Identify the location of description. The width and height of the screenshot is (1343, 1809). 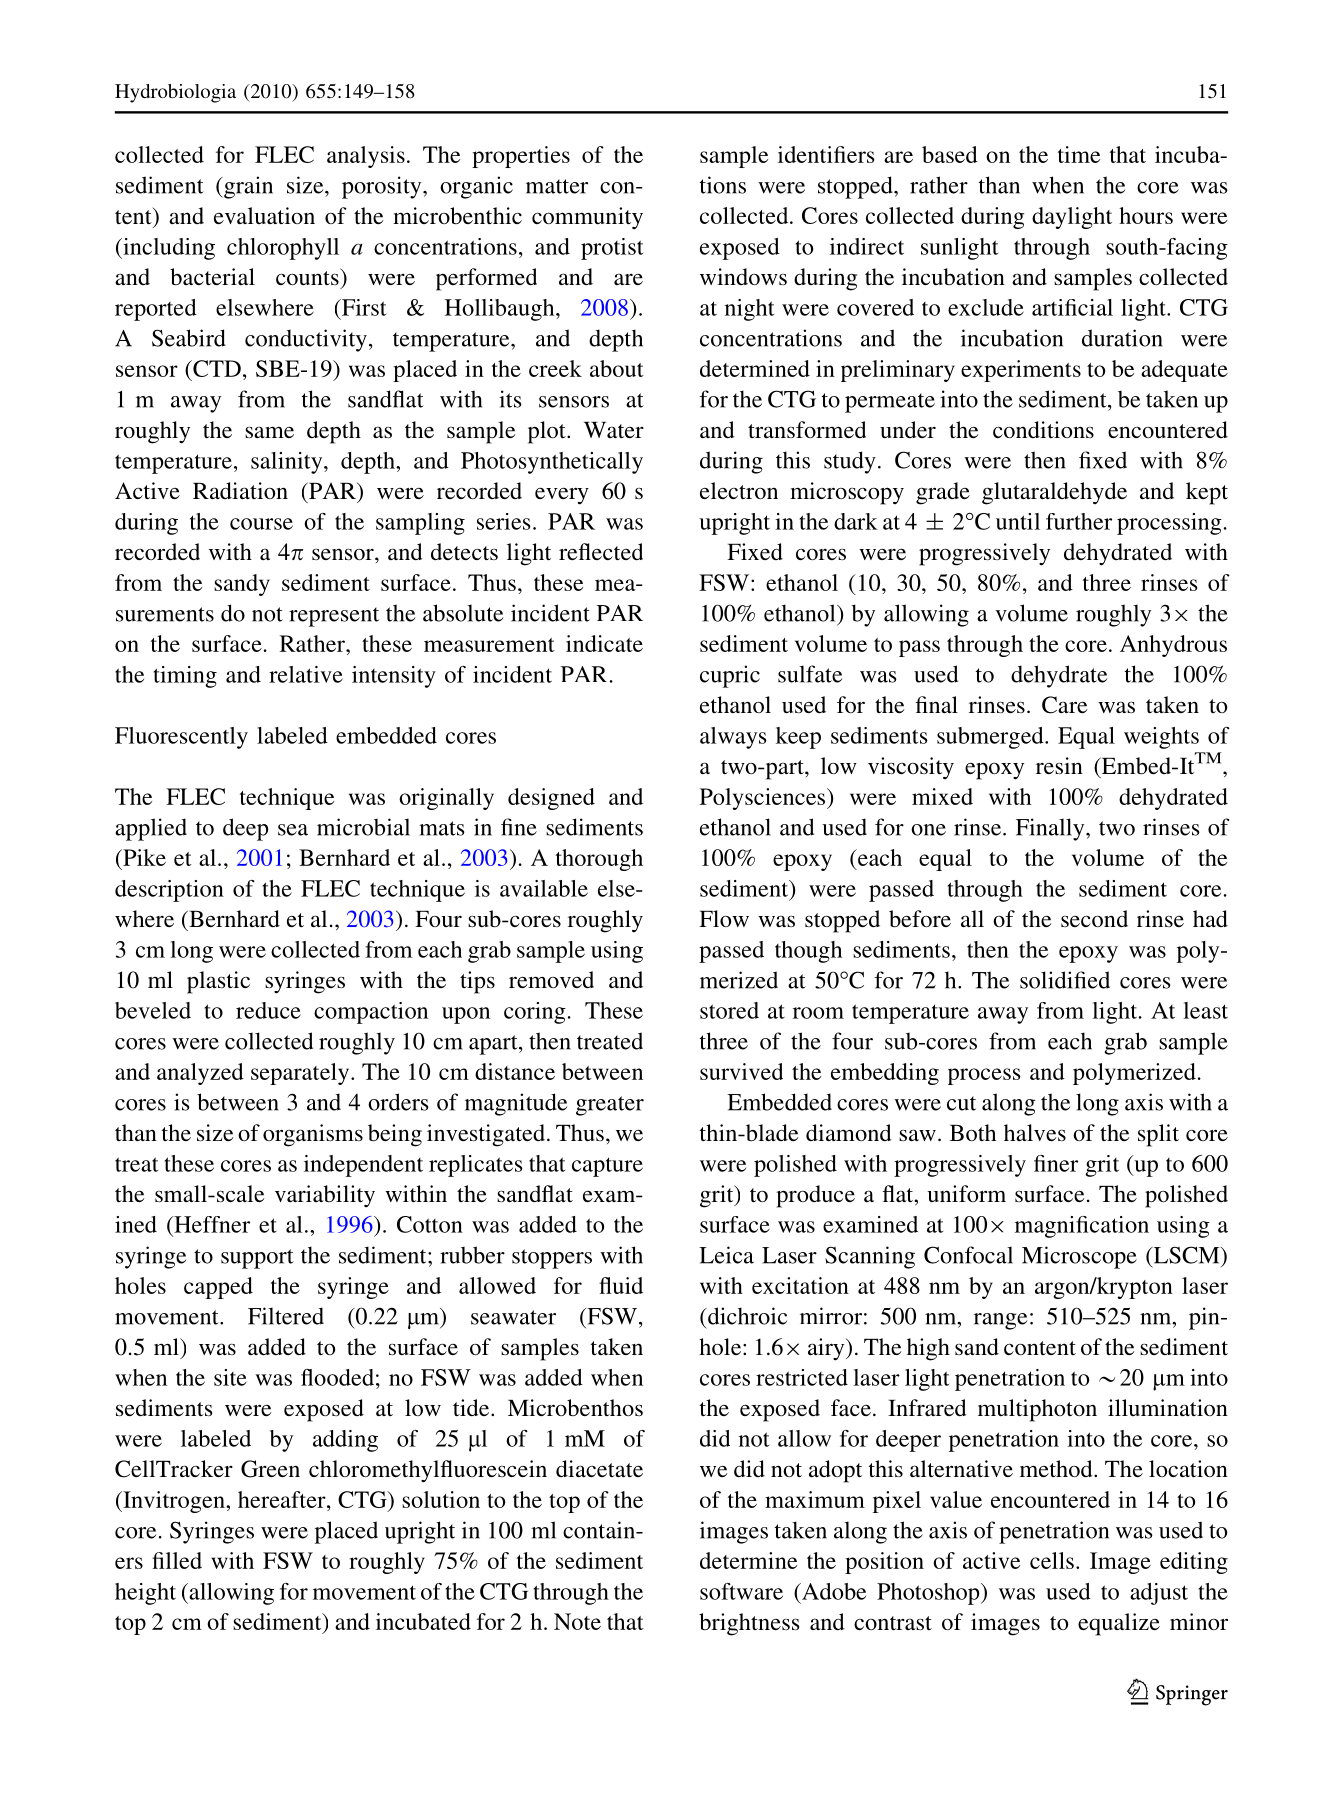
(169, 891).
